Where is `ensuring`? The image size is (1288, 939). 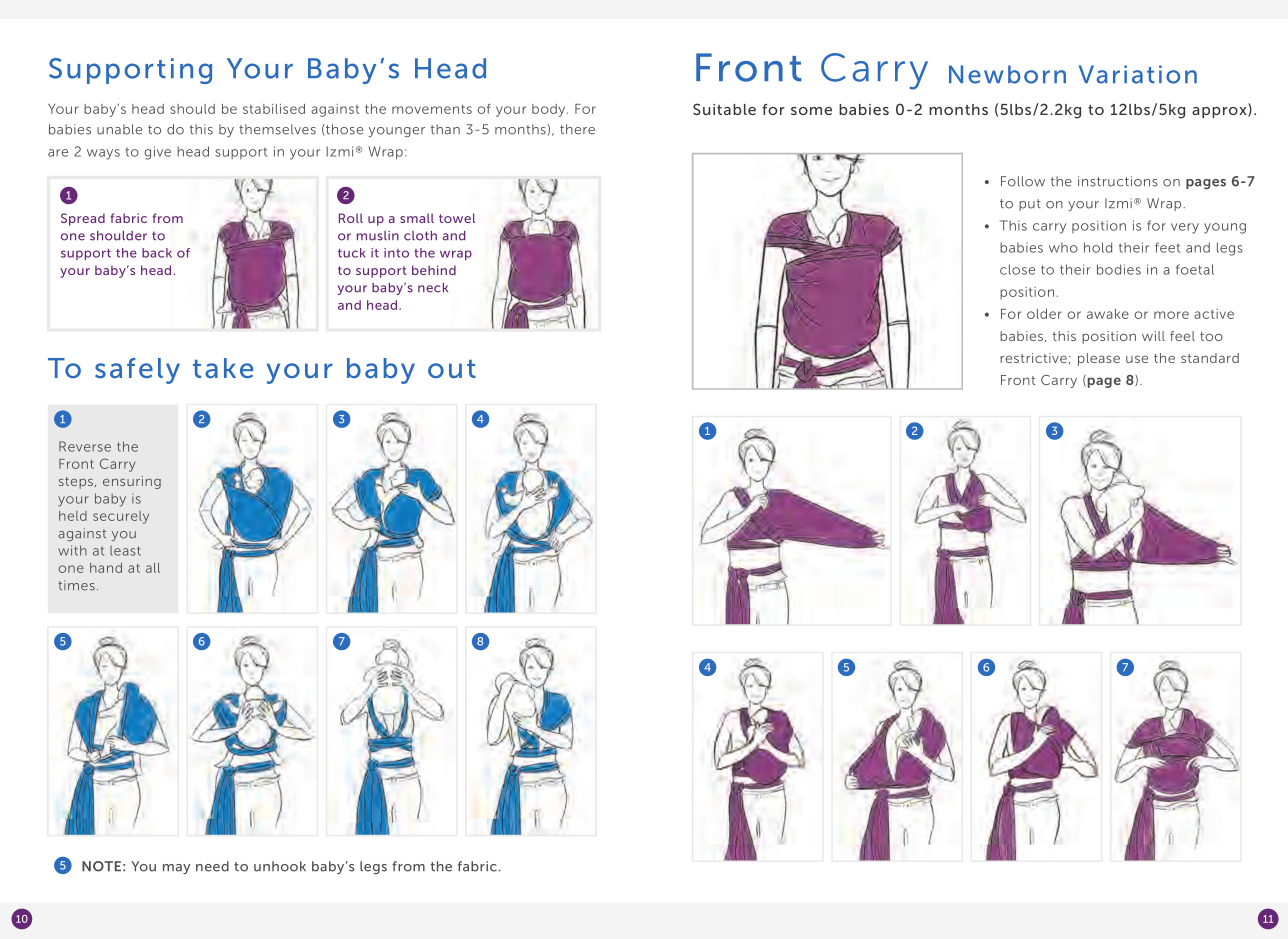
ensuring is located at coordinates (132, 482).
